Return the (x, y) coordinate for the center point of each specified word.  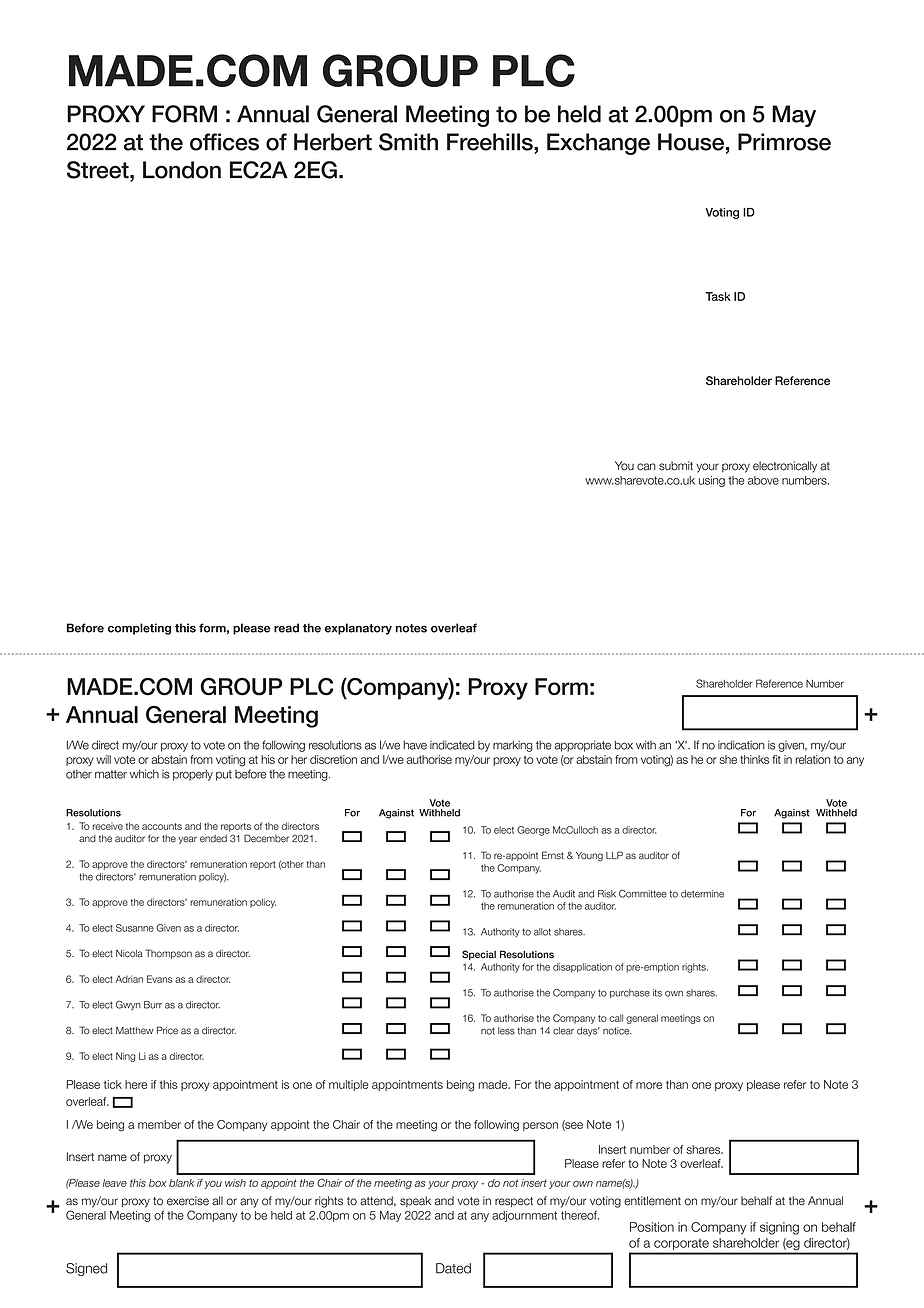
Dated (453, 1268)
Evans (160, 979)
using (712, 481)
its (657, 993)
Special (479, 955)
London (182, 170)
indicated (452, 745)
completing (139, 629)
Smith (408, 142)
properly (193, 775)
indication (741, 745)
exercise (188, 1201)
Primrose (784, 142)
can (646, 467)
